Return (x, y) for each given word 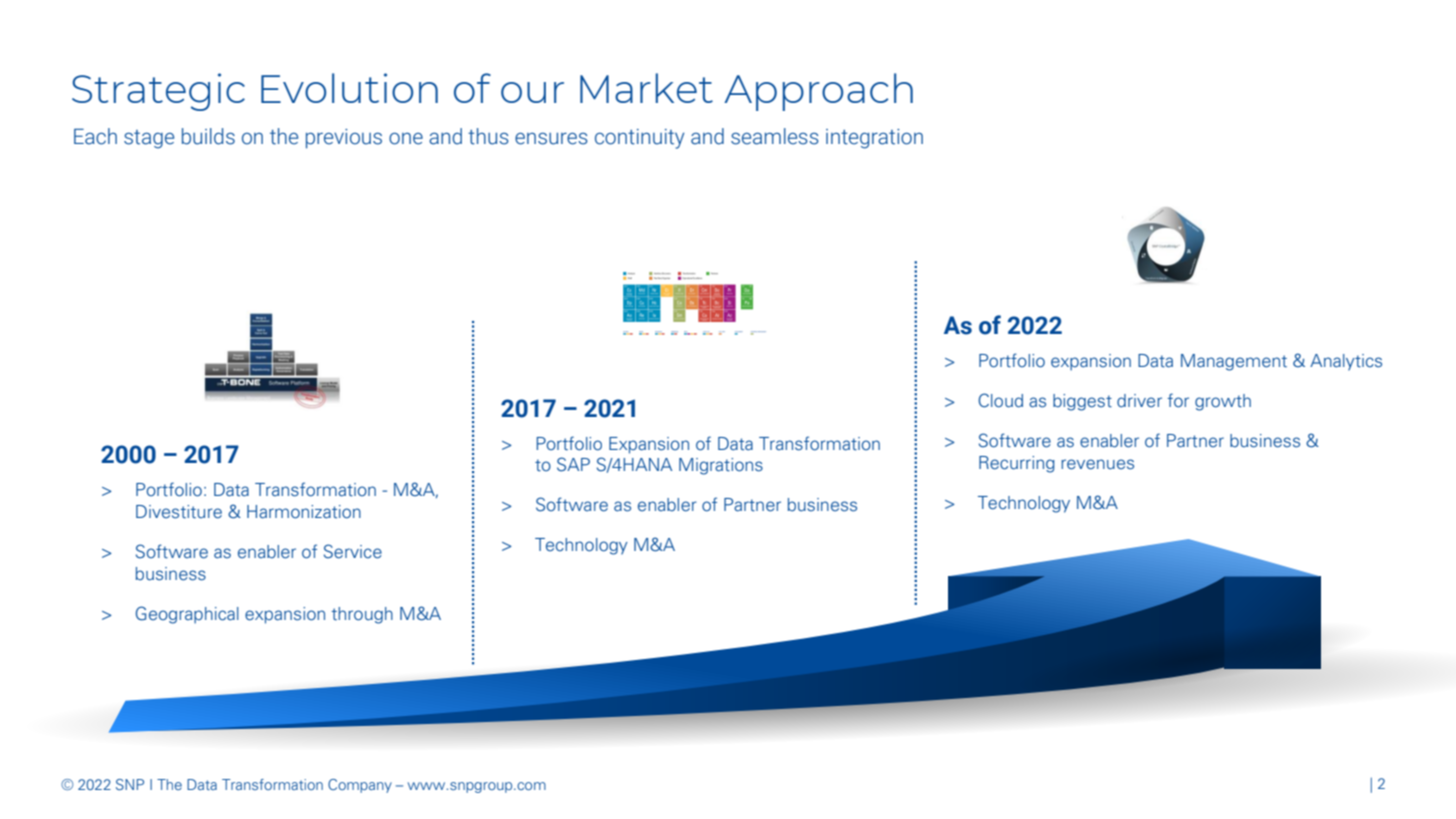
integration (874, 139)
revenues (1097, 464)
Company (360, 786)
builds (208, 136)
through (362, 615)
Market (646, 88)
